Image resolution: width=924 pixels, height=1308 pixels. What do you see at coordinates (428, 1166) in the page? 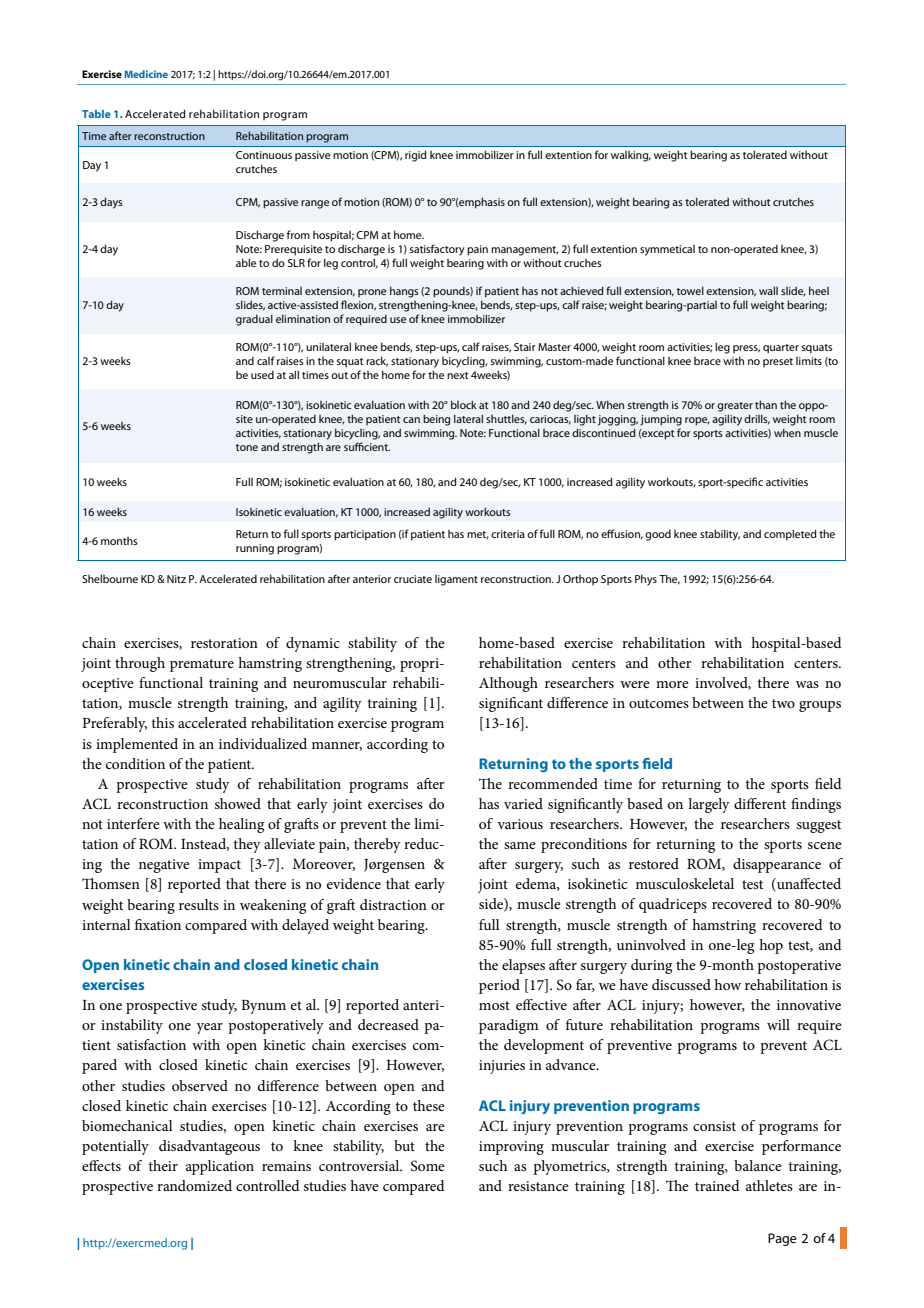
I see `Some` at bounding box center [428, 1166].
